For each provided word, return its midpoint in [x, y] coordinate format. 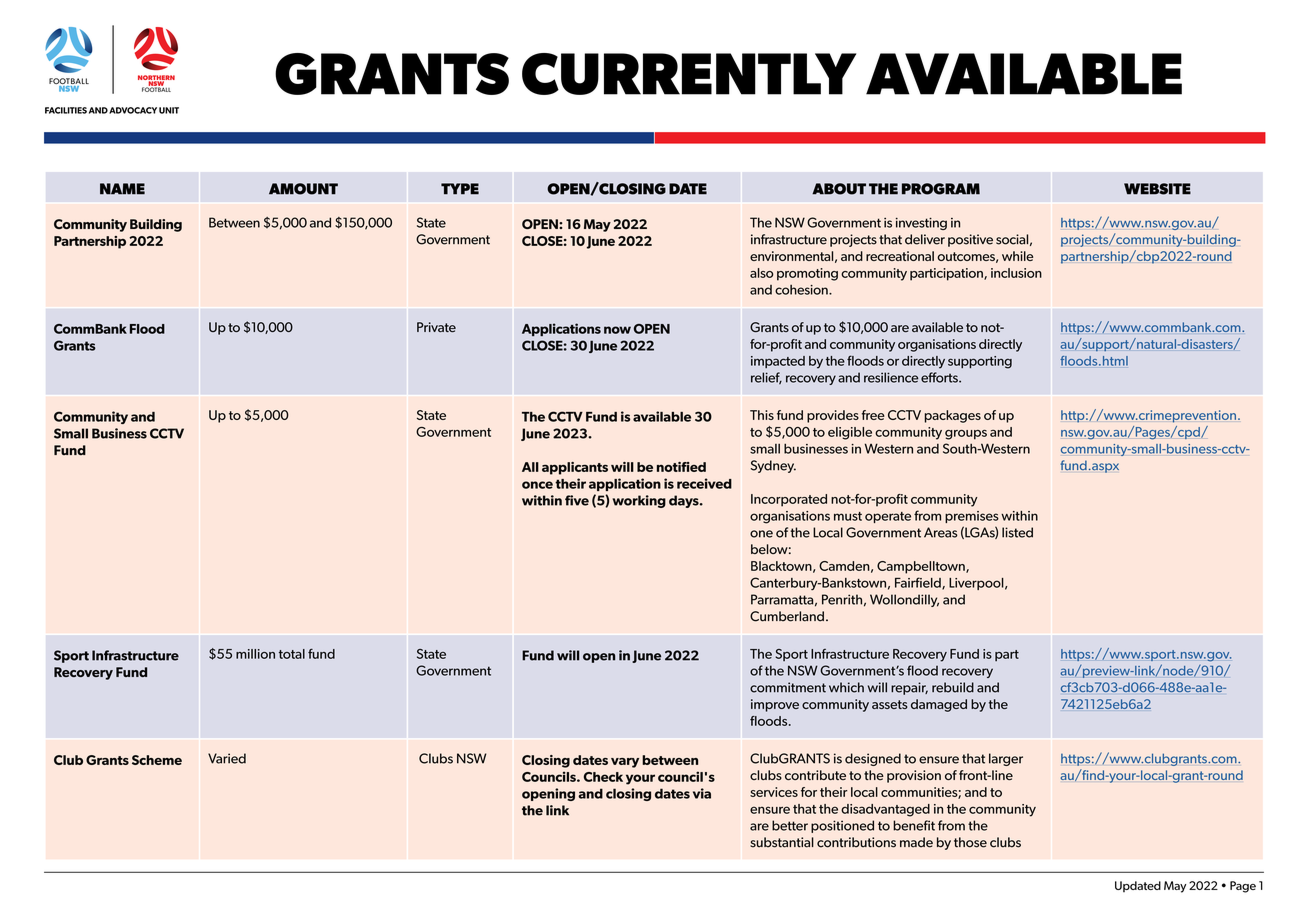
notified [681, 467]
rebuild [953, 687]
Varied [227, 758]
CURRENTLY [689, 74]
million [255, 654]
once [537, 485]
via [702, 793]
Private [436, 327]
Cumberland [787, 616]
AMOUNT [303, 189]
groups [966, 435]
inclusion [1016, 273]
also [762, 273]
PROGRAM [941, 189]
